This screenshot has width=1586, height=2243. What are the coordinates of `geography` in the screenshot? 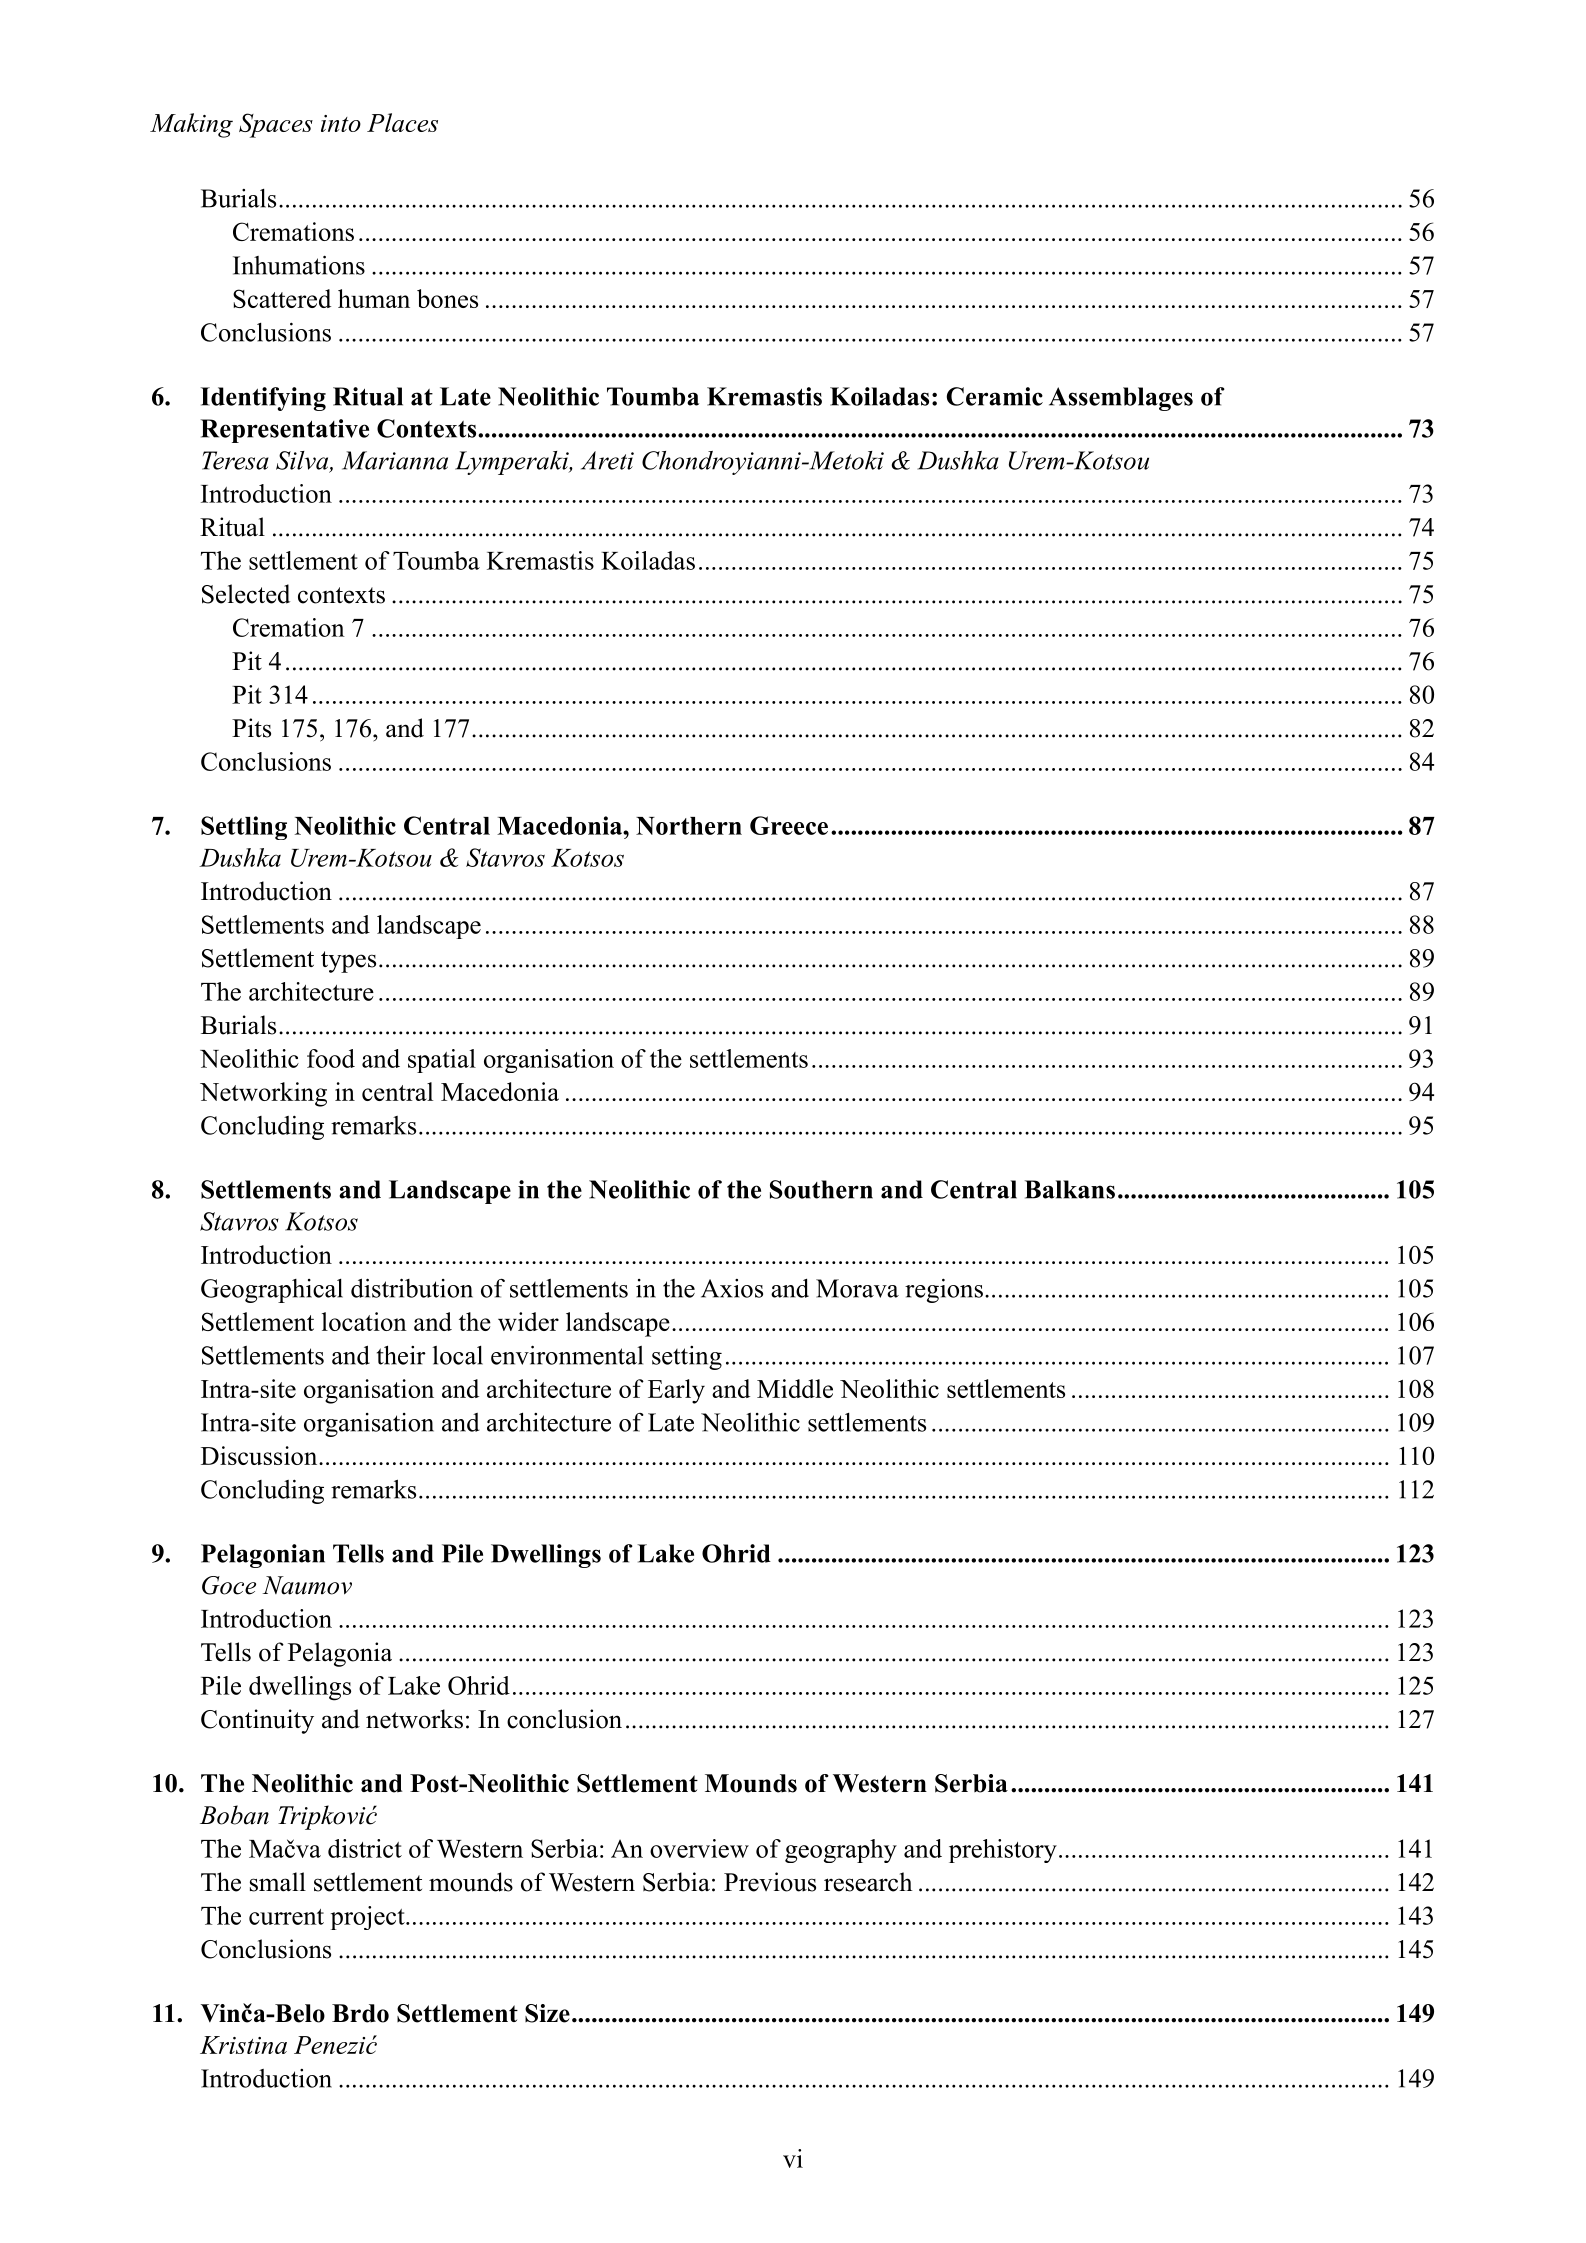 It's located at (841, 1851).
